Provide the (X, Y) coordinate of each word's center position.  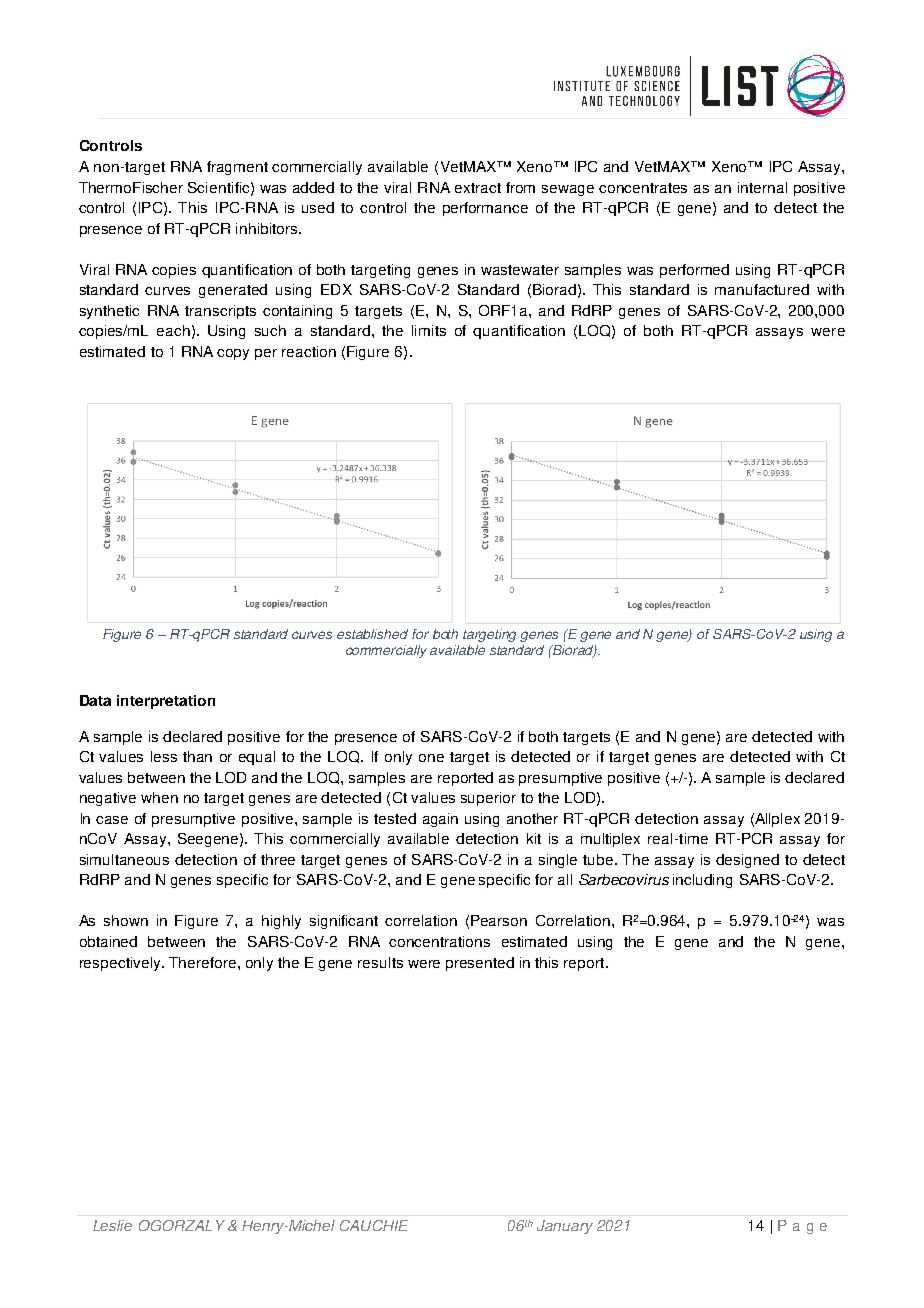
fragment (237, 168)
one (431, 758)
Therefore (204, 962)
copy (233, 354)
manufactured (762, 289)
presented (480, 964)
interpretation (166, 702)
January (565, 1227)
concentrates (643, 188)
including (702, 881)
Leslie (112, 1225)
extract (478, 188)
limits (429, 330)
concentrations (439, 941)
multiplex (610, 840)
